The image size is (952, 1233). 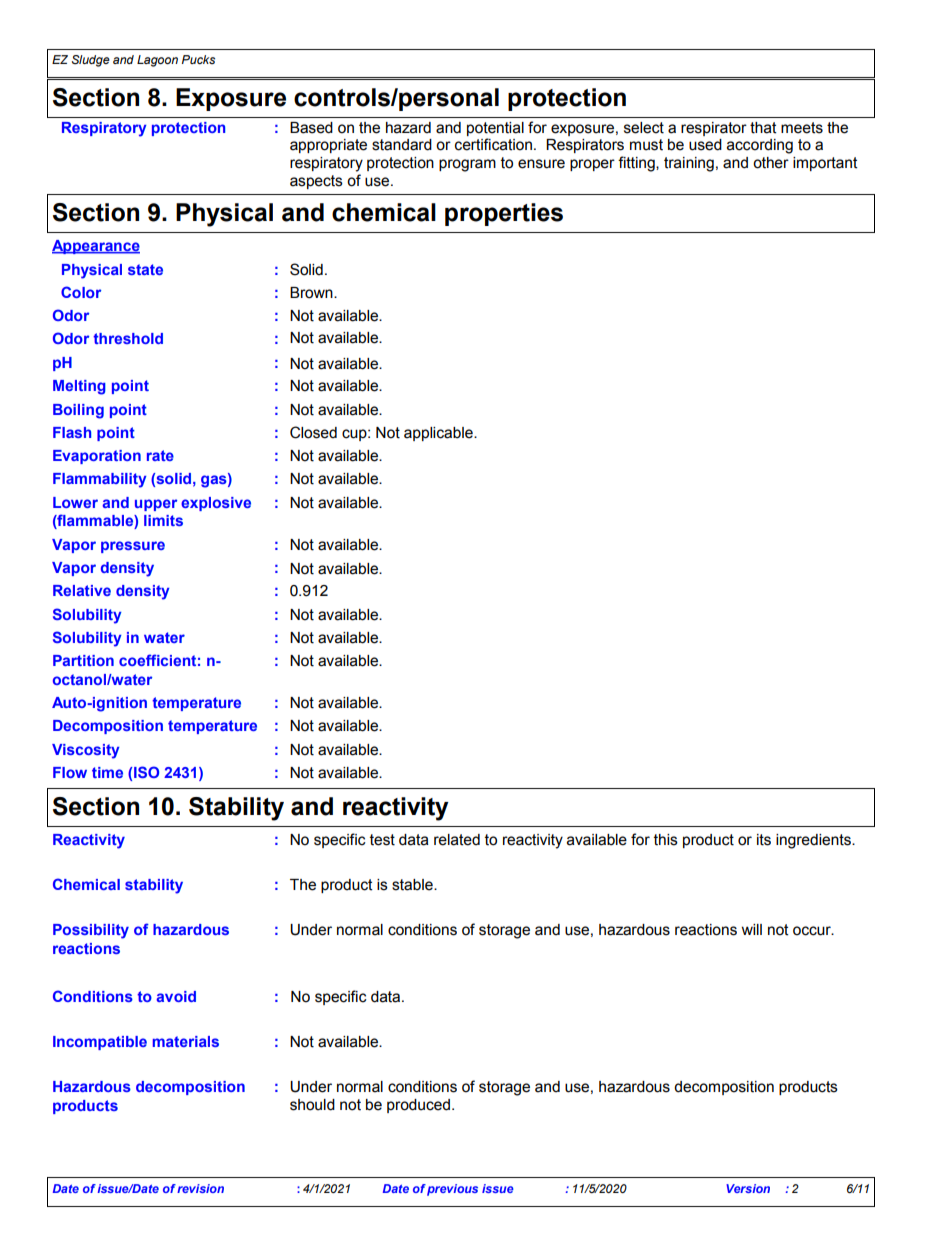 I want to click on training, so click(x=689, y=164).
